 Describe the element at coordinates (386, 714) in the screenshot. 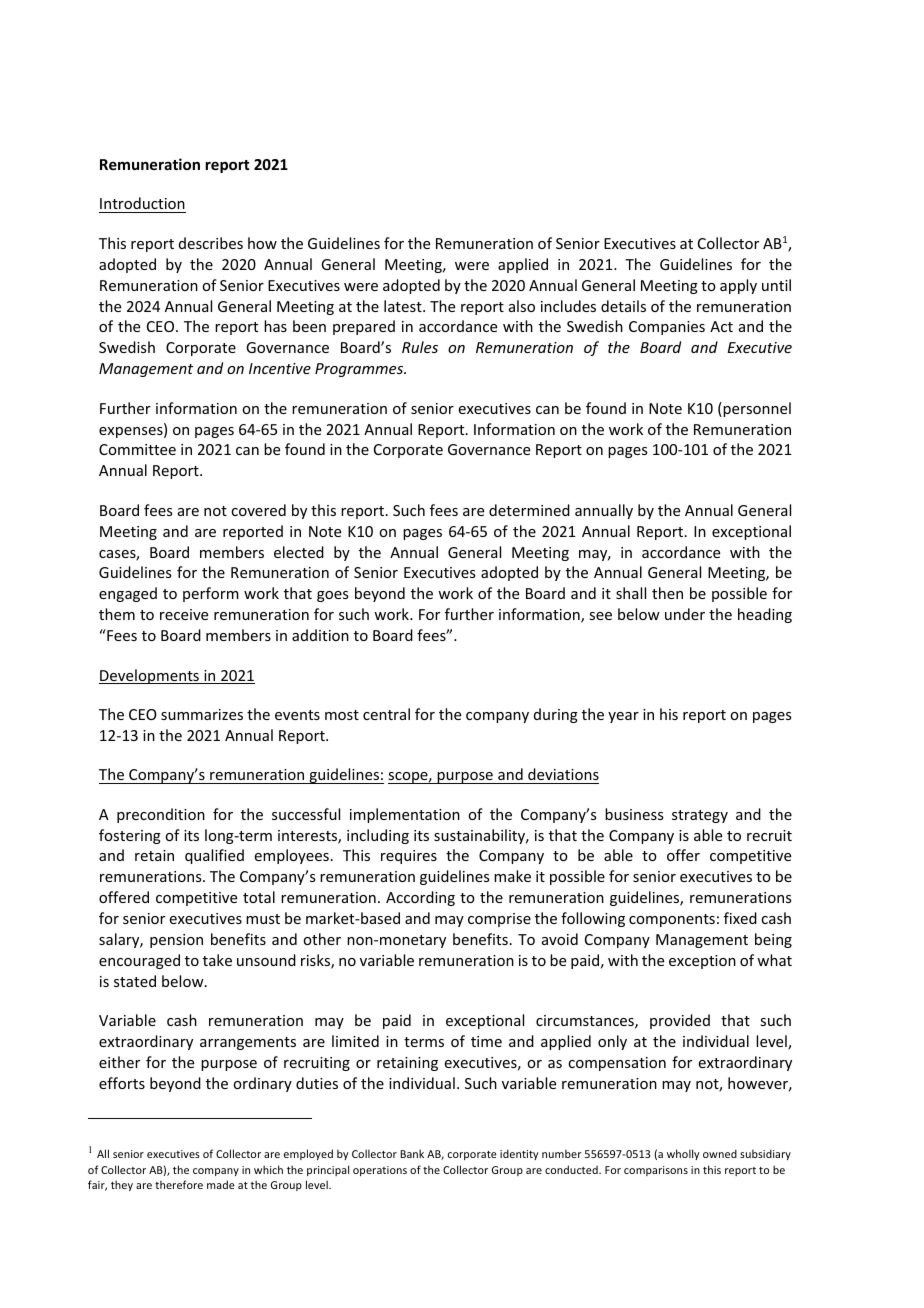

I see `central` at that location.
